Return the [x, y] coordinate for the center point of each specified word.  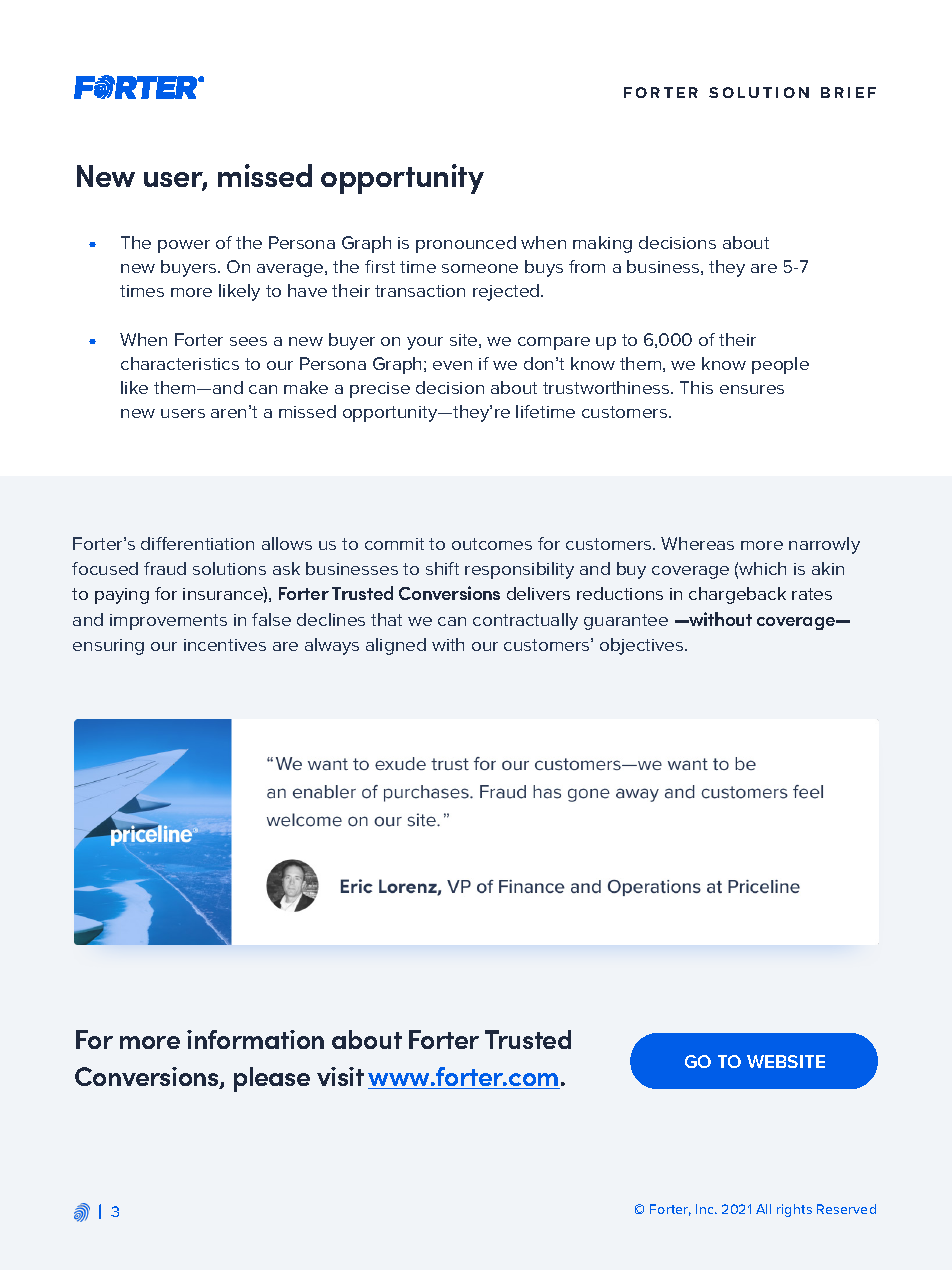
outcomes [492, 544]
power [184, 246]
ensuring [108, 647]
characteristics [180, 363]
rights [794, 1210]
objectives [643, 646]
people [780, 365]
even [452, 365]
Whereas [697, 543]
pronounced [466, 244]
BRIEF [848, 92]
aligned [396, 646]
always [332, 646]
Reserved [846, 1209]
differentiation [197, 543]
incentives [225, 645]
